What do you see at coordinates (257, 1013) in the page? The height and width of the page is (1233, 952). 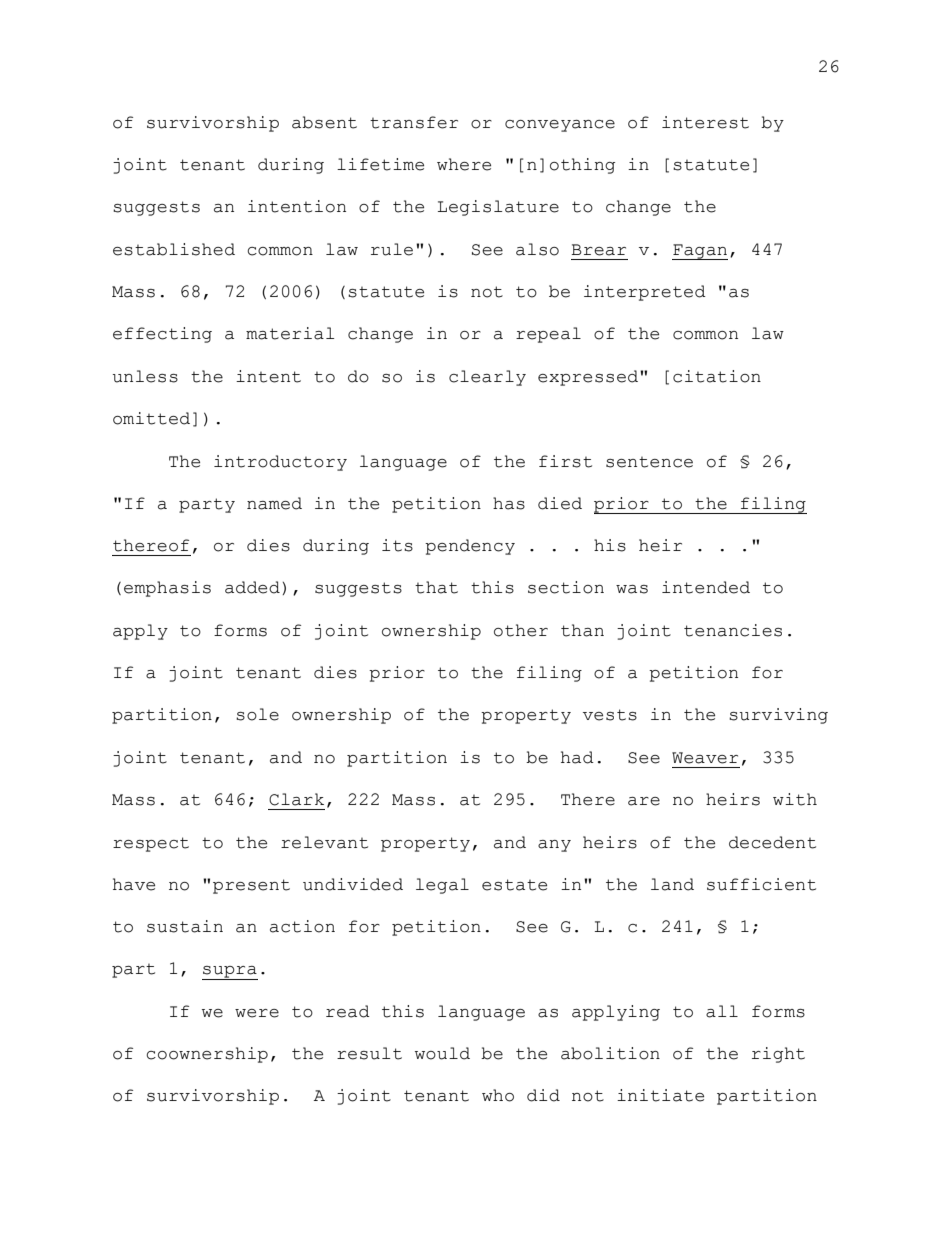 I see `were` at bounding box center [257, 1013].
